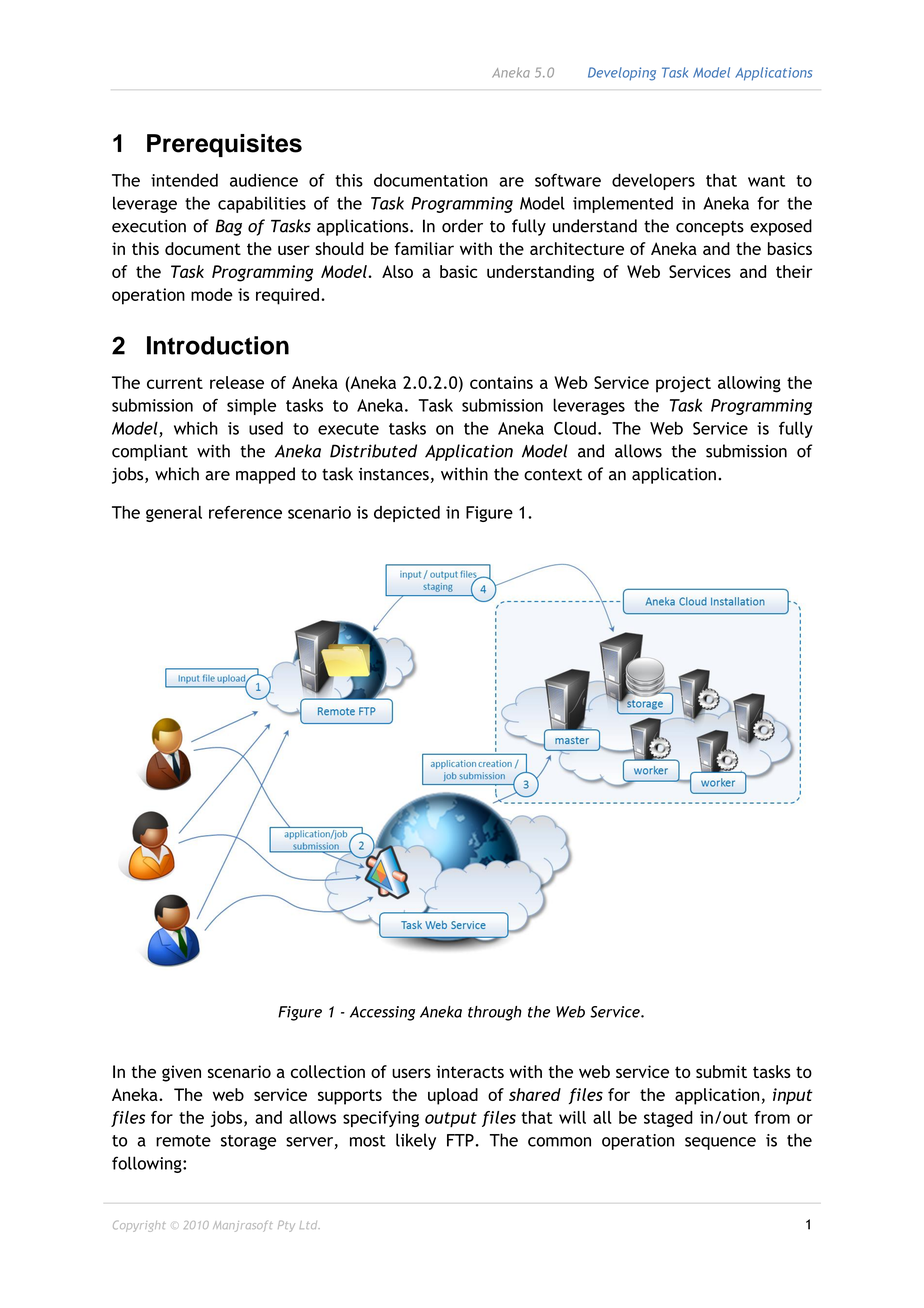 This screenshot has height=1308, width=924. What do you see at coordinates (224, 145) in the screenshot?
I see `Prerequisites` at bounding box center [224, 145].
